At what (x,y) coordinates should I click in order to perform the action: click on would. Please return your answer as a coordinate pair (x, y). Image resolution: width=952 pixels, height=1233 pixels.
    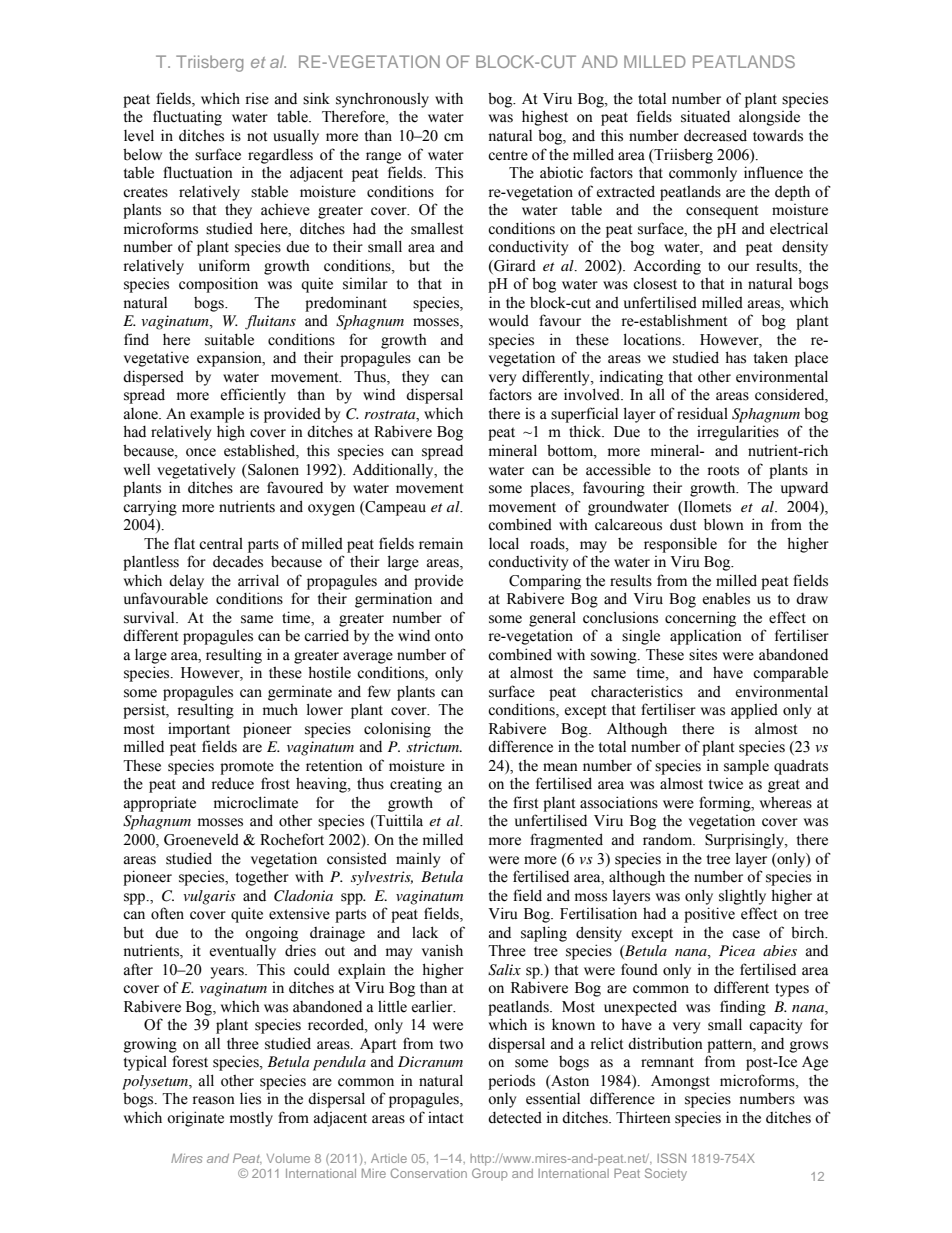
    Looking at the image, I should click on (509, 320).
